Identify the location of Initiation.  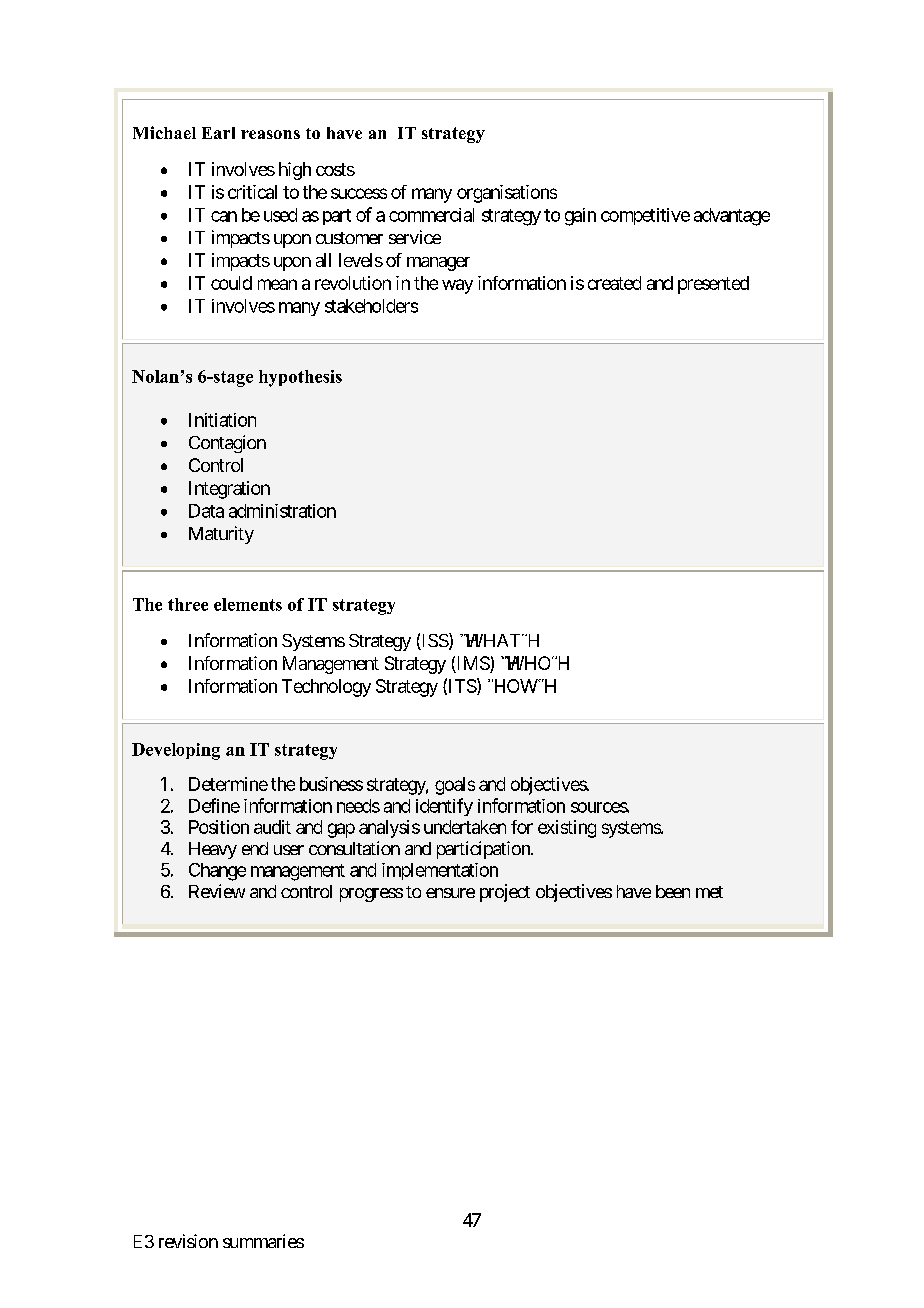
(222, 420).
